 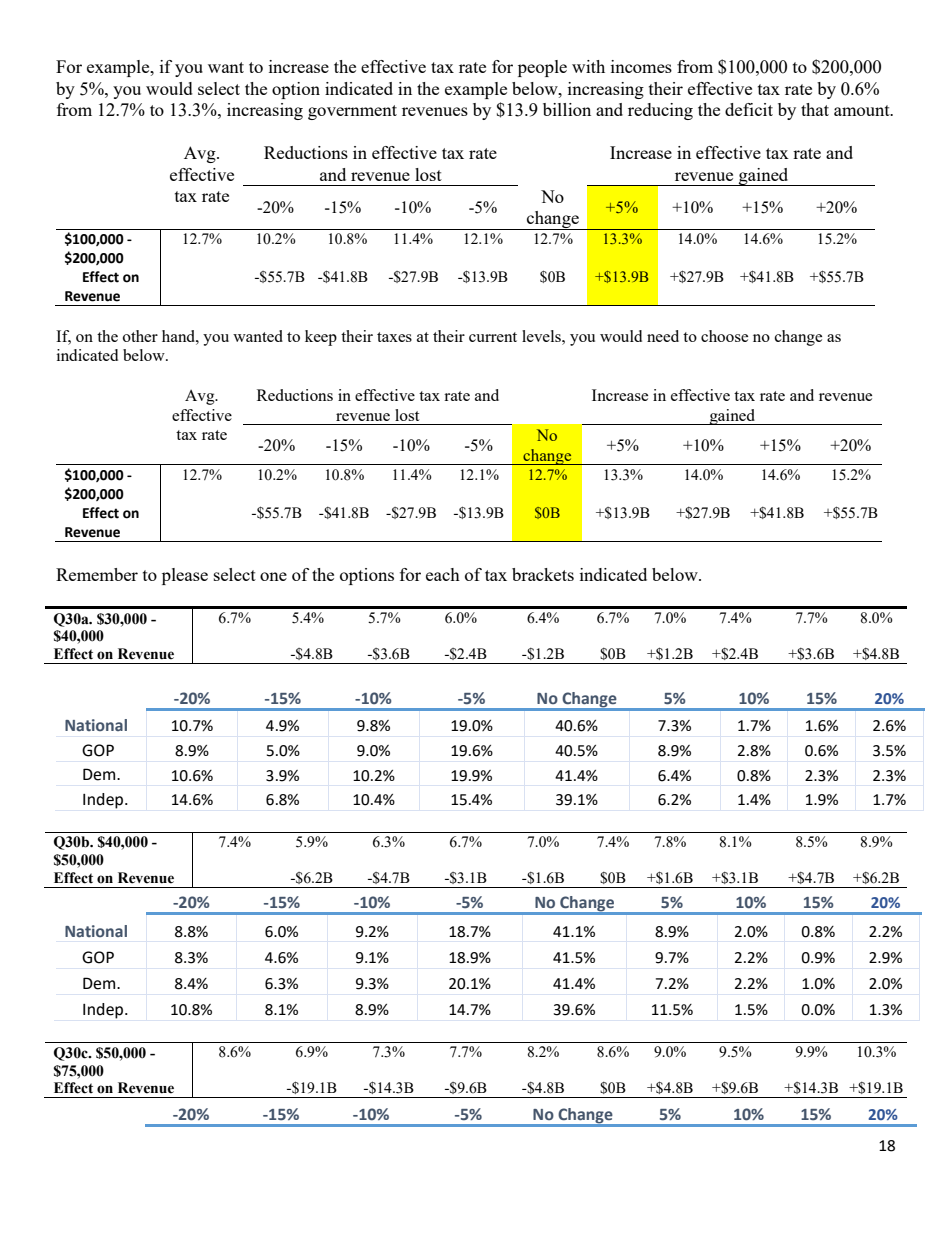 I want to click on deficit, so click(x=749, y=109).
